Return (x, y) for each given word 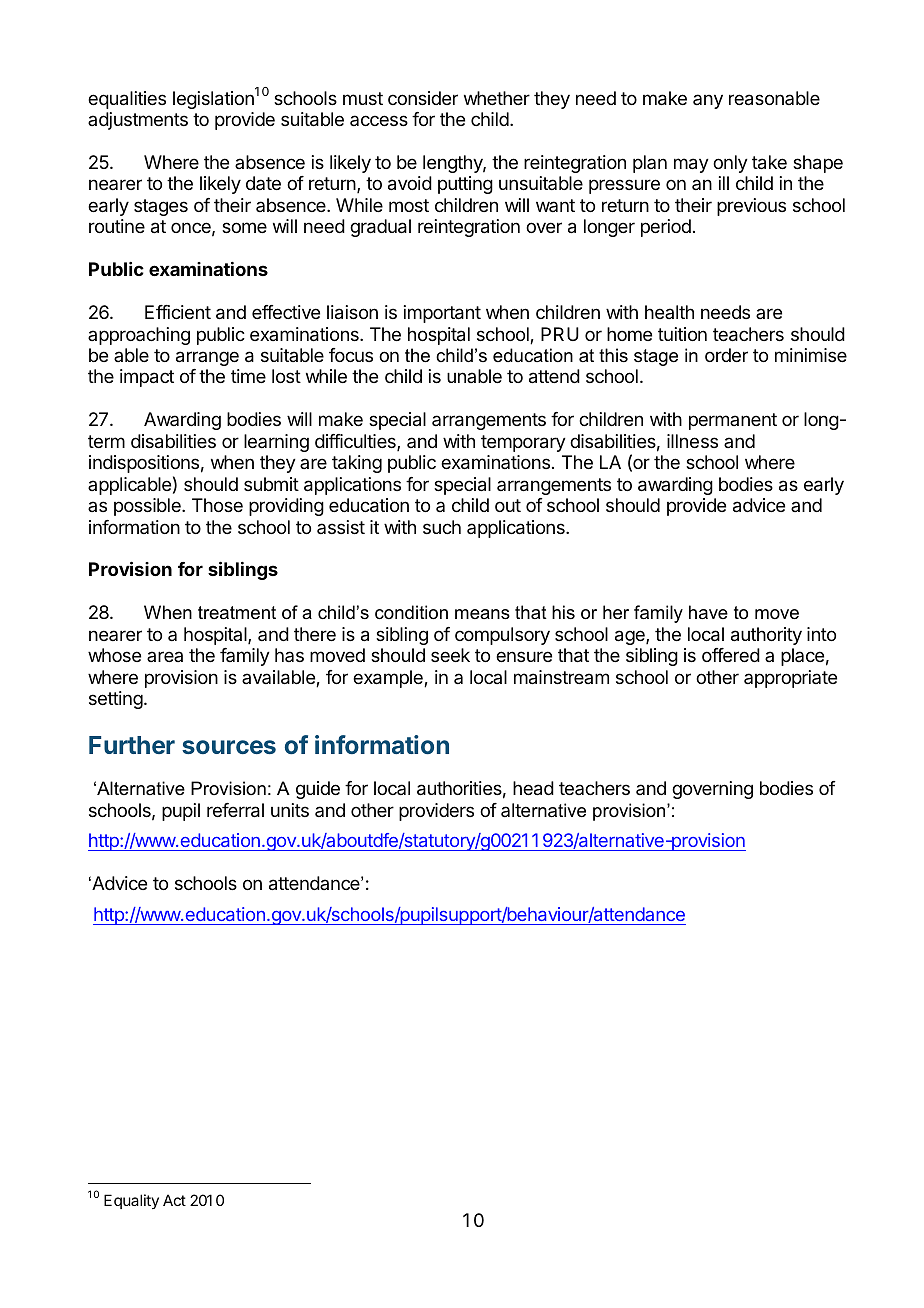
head (533, 788)
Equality (131, 1201)
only (730, 164)
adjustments (138, 121)
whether (497, 98)
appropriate (790, 679)
